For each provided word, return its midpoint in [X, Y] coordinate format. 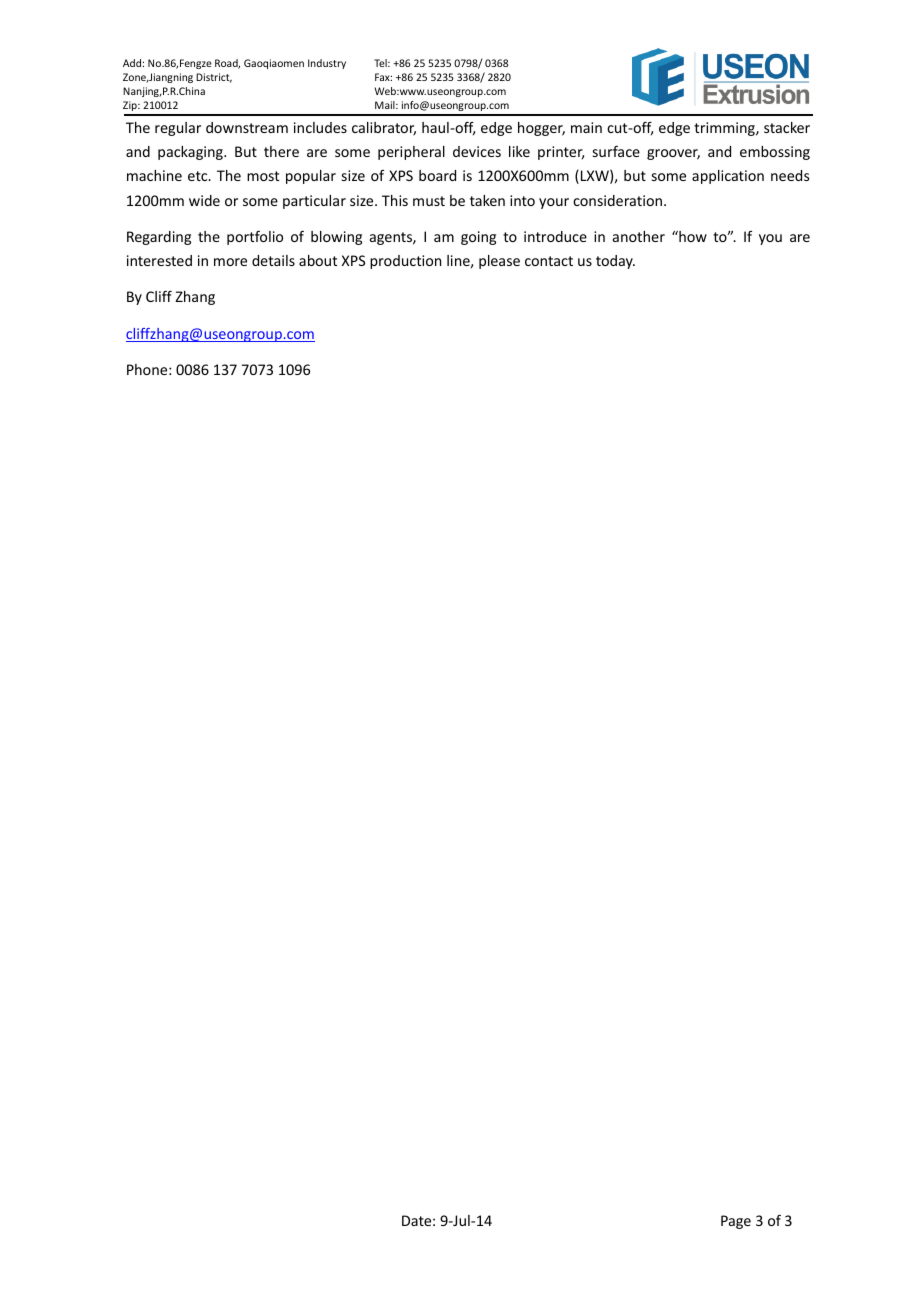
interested [159, 260]
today [615, 262]
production [405, 262]
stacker [787, 127]
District [214, 78]
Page [736, 1222]
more [230, 262]
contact [549, 261]
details [273, 260]
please [499, 262]
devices [477, 151]
